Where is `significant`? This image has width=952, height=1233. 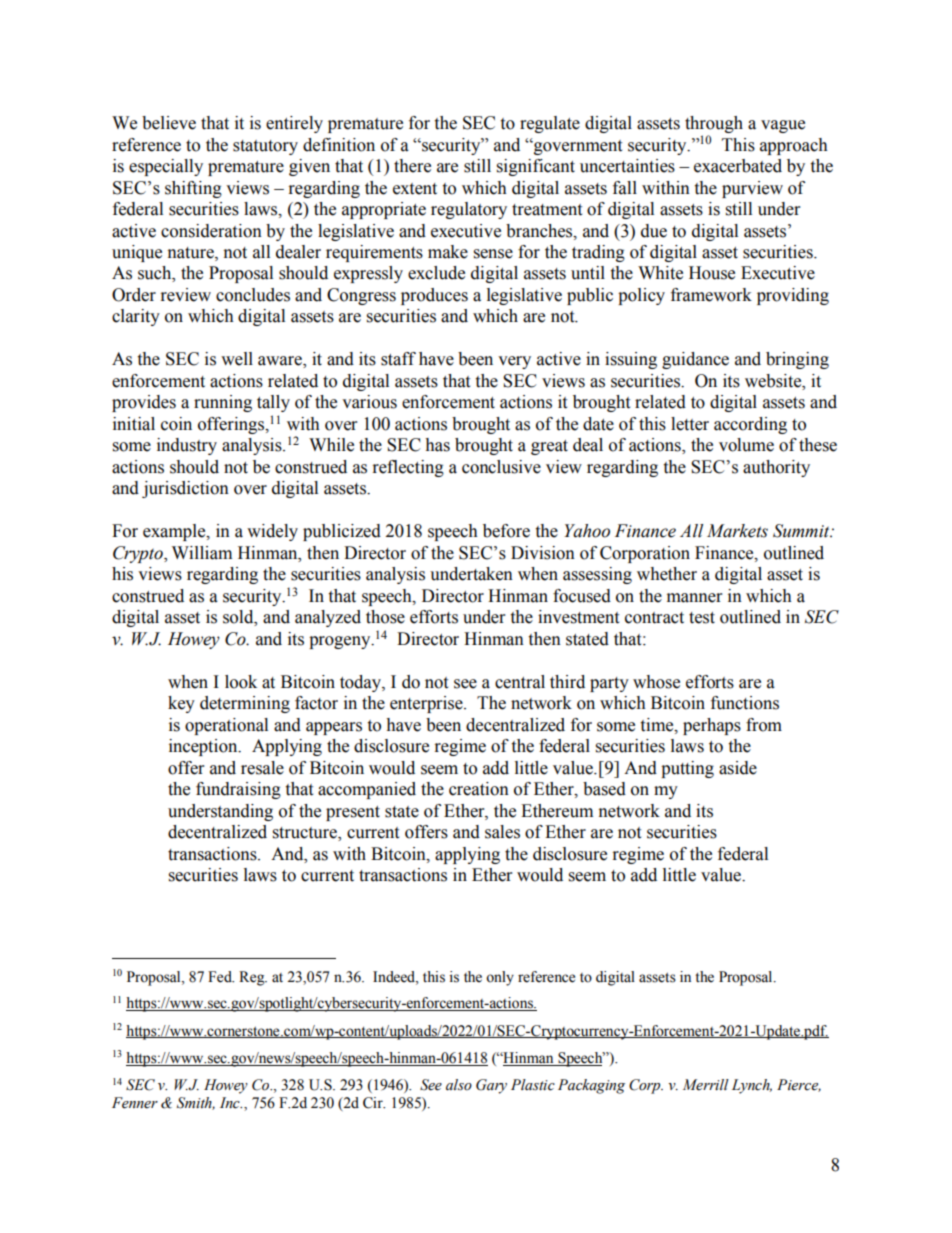 significant is located at coordinates (536, 167).
